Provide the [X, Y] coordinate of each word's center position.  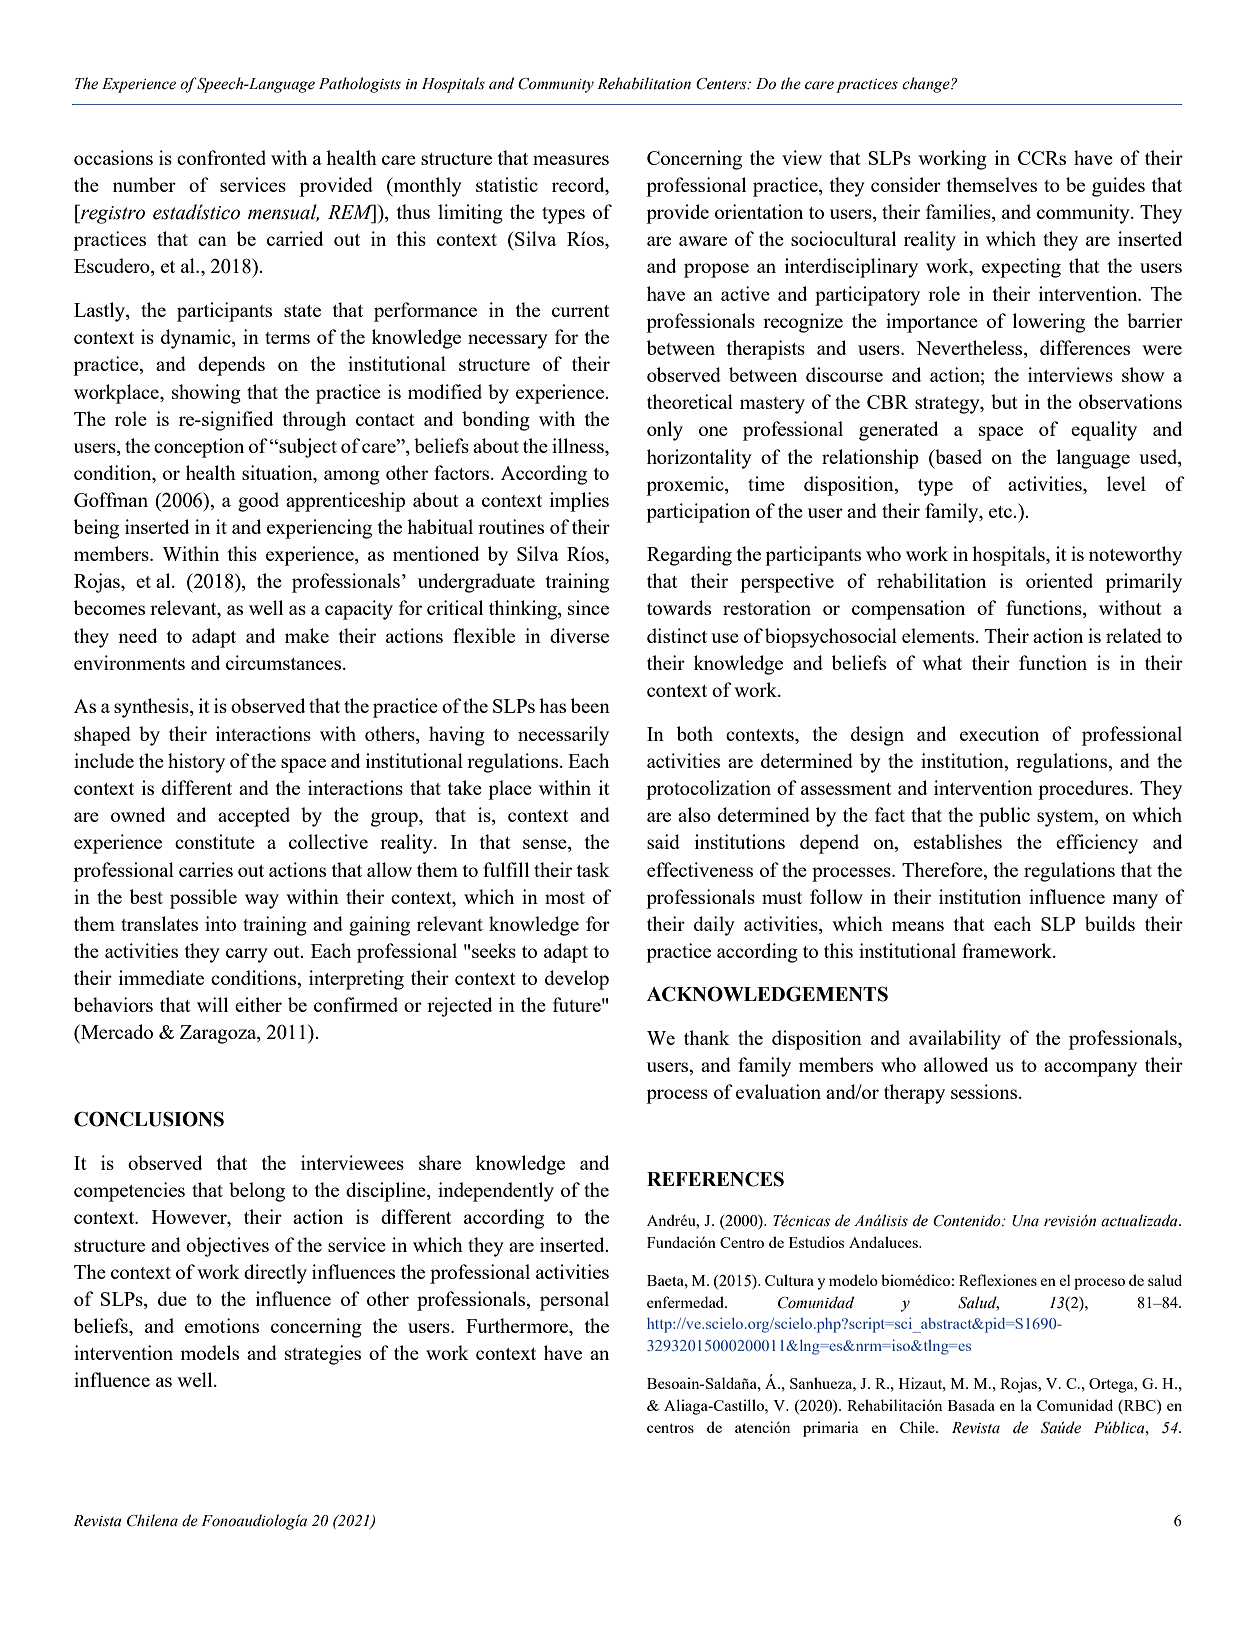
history [196, 763]
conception [199, 448]
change [927, 85]
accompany [1090, 1069]
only [665, 431]
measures [571, 160]
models [209, 1352]
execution [999, 733]
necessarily [563, 736]
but [1004, 401]
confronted [221, 157]
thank [707, 1037]
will [212, 1004]
